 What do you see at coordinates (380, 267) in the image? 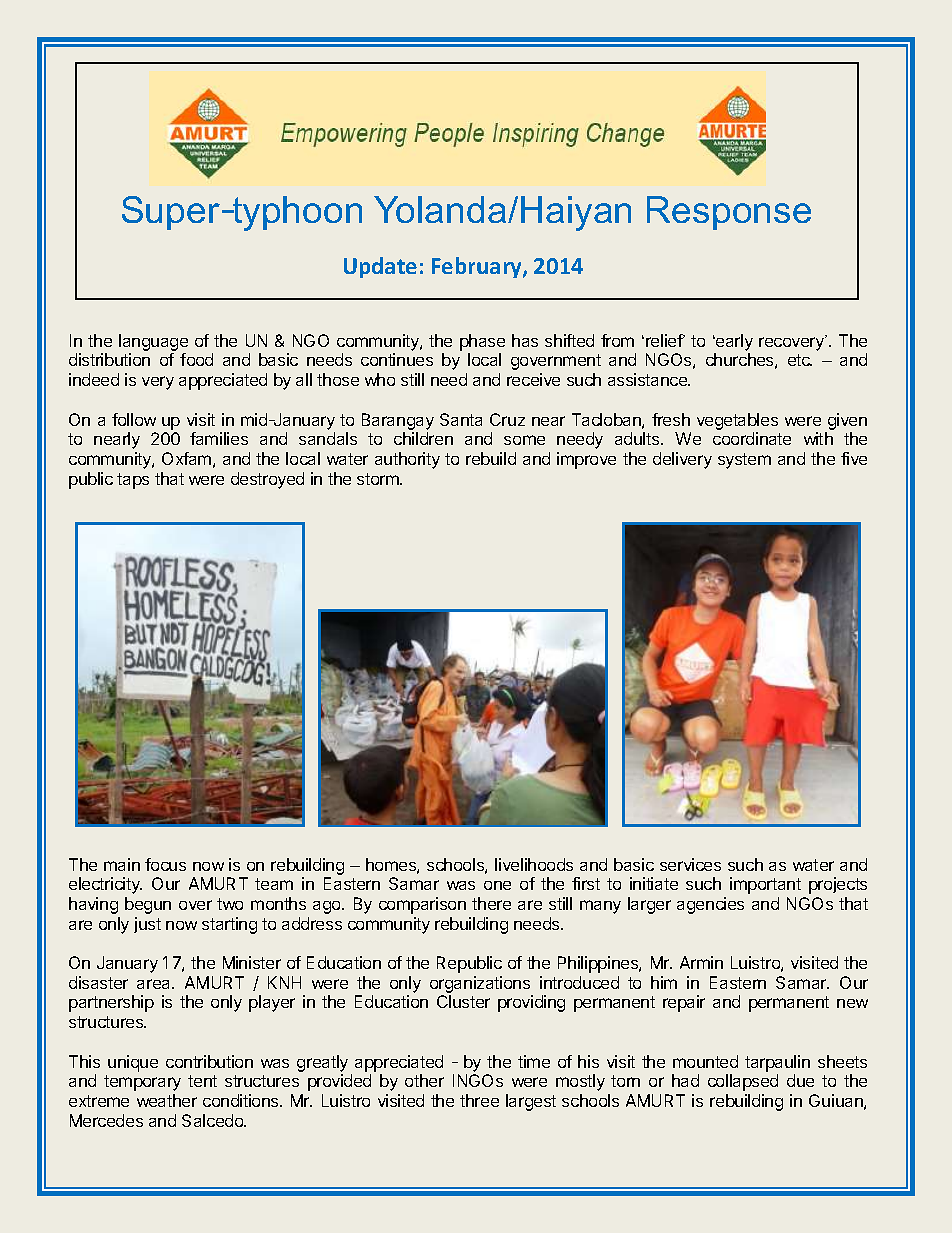
I see `Update` at bounding box center [380, 267].
